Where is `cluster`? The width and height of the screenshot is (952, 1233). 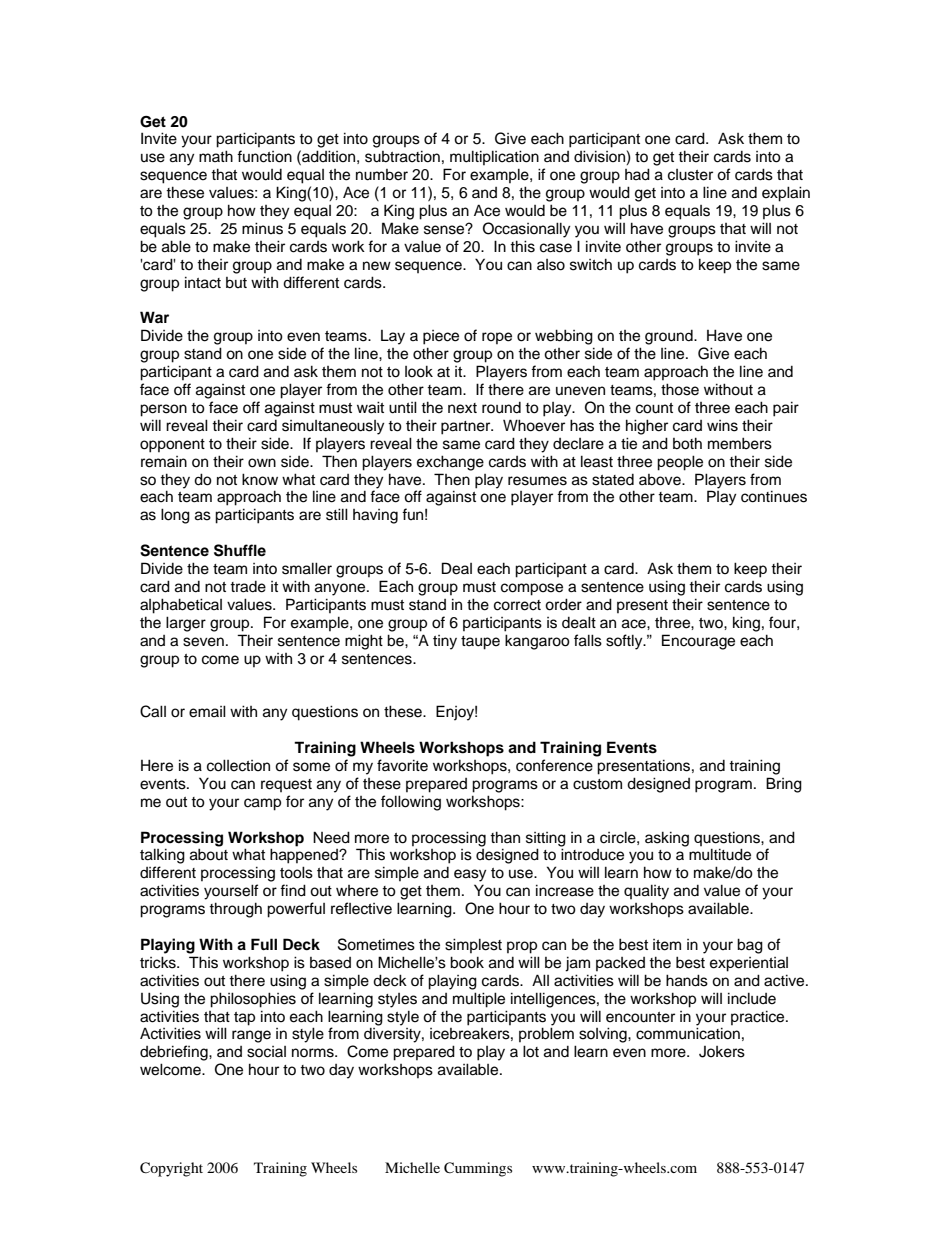
cluster is located at coordinates (690, 175).
